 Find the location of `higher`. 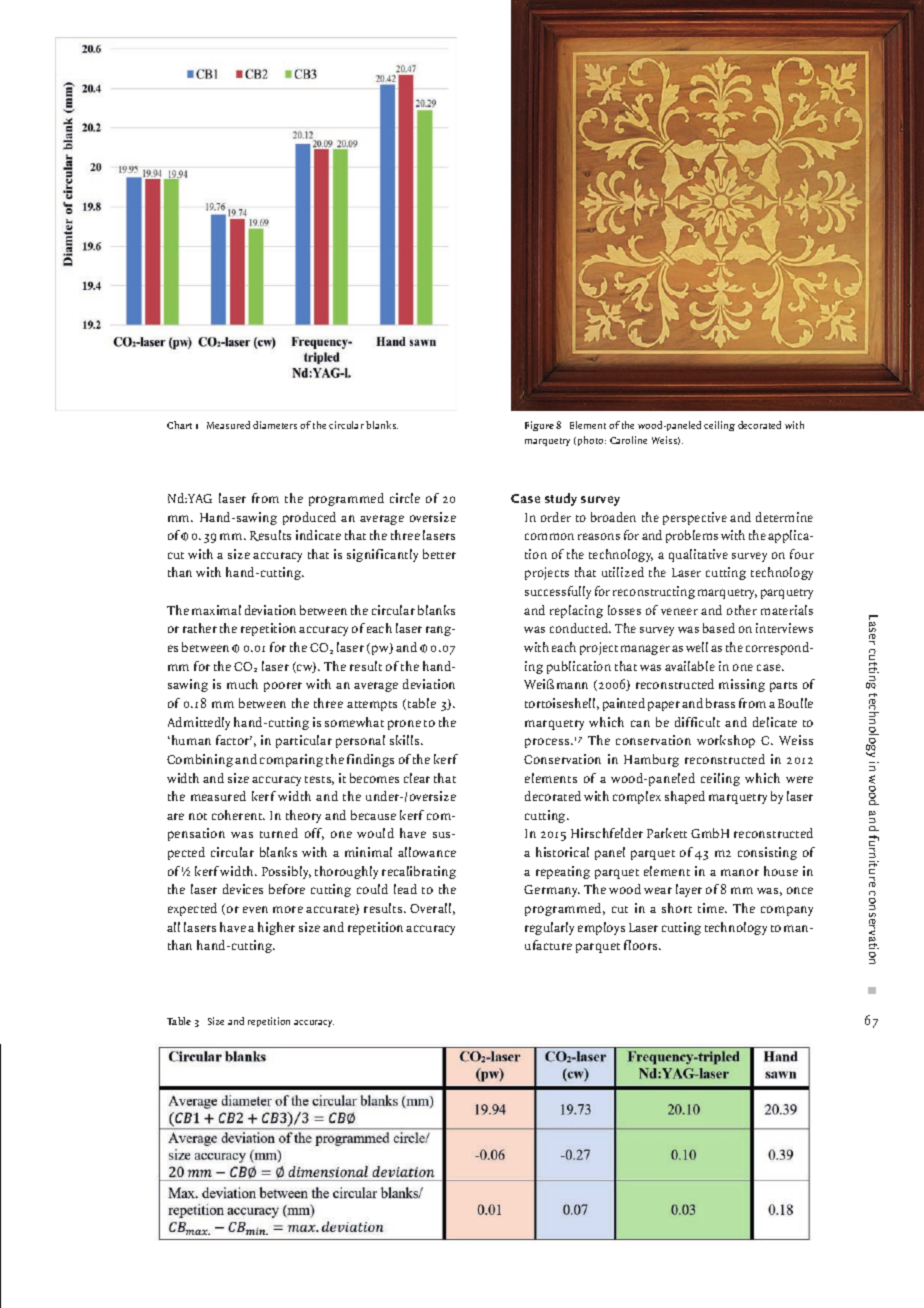

higher is located at coordinates (276, 928).
